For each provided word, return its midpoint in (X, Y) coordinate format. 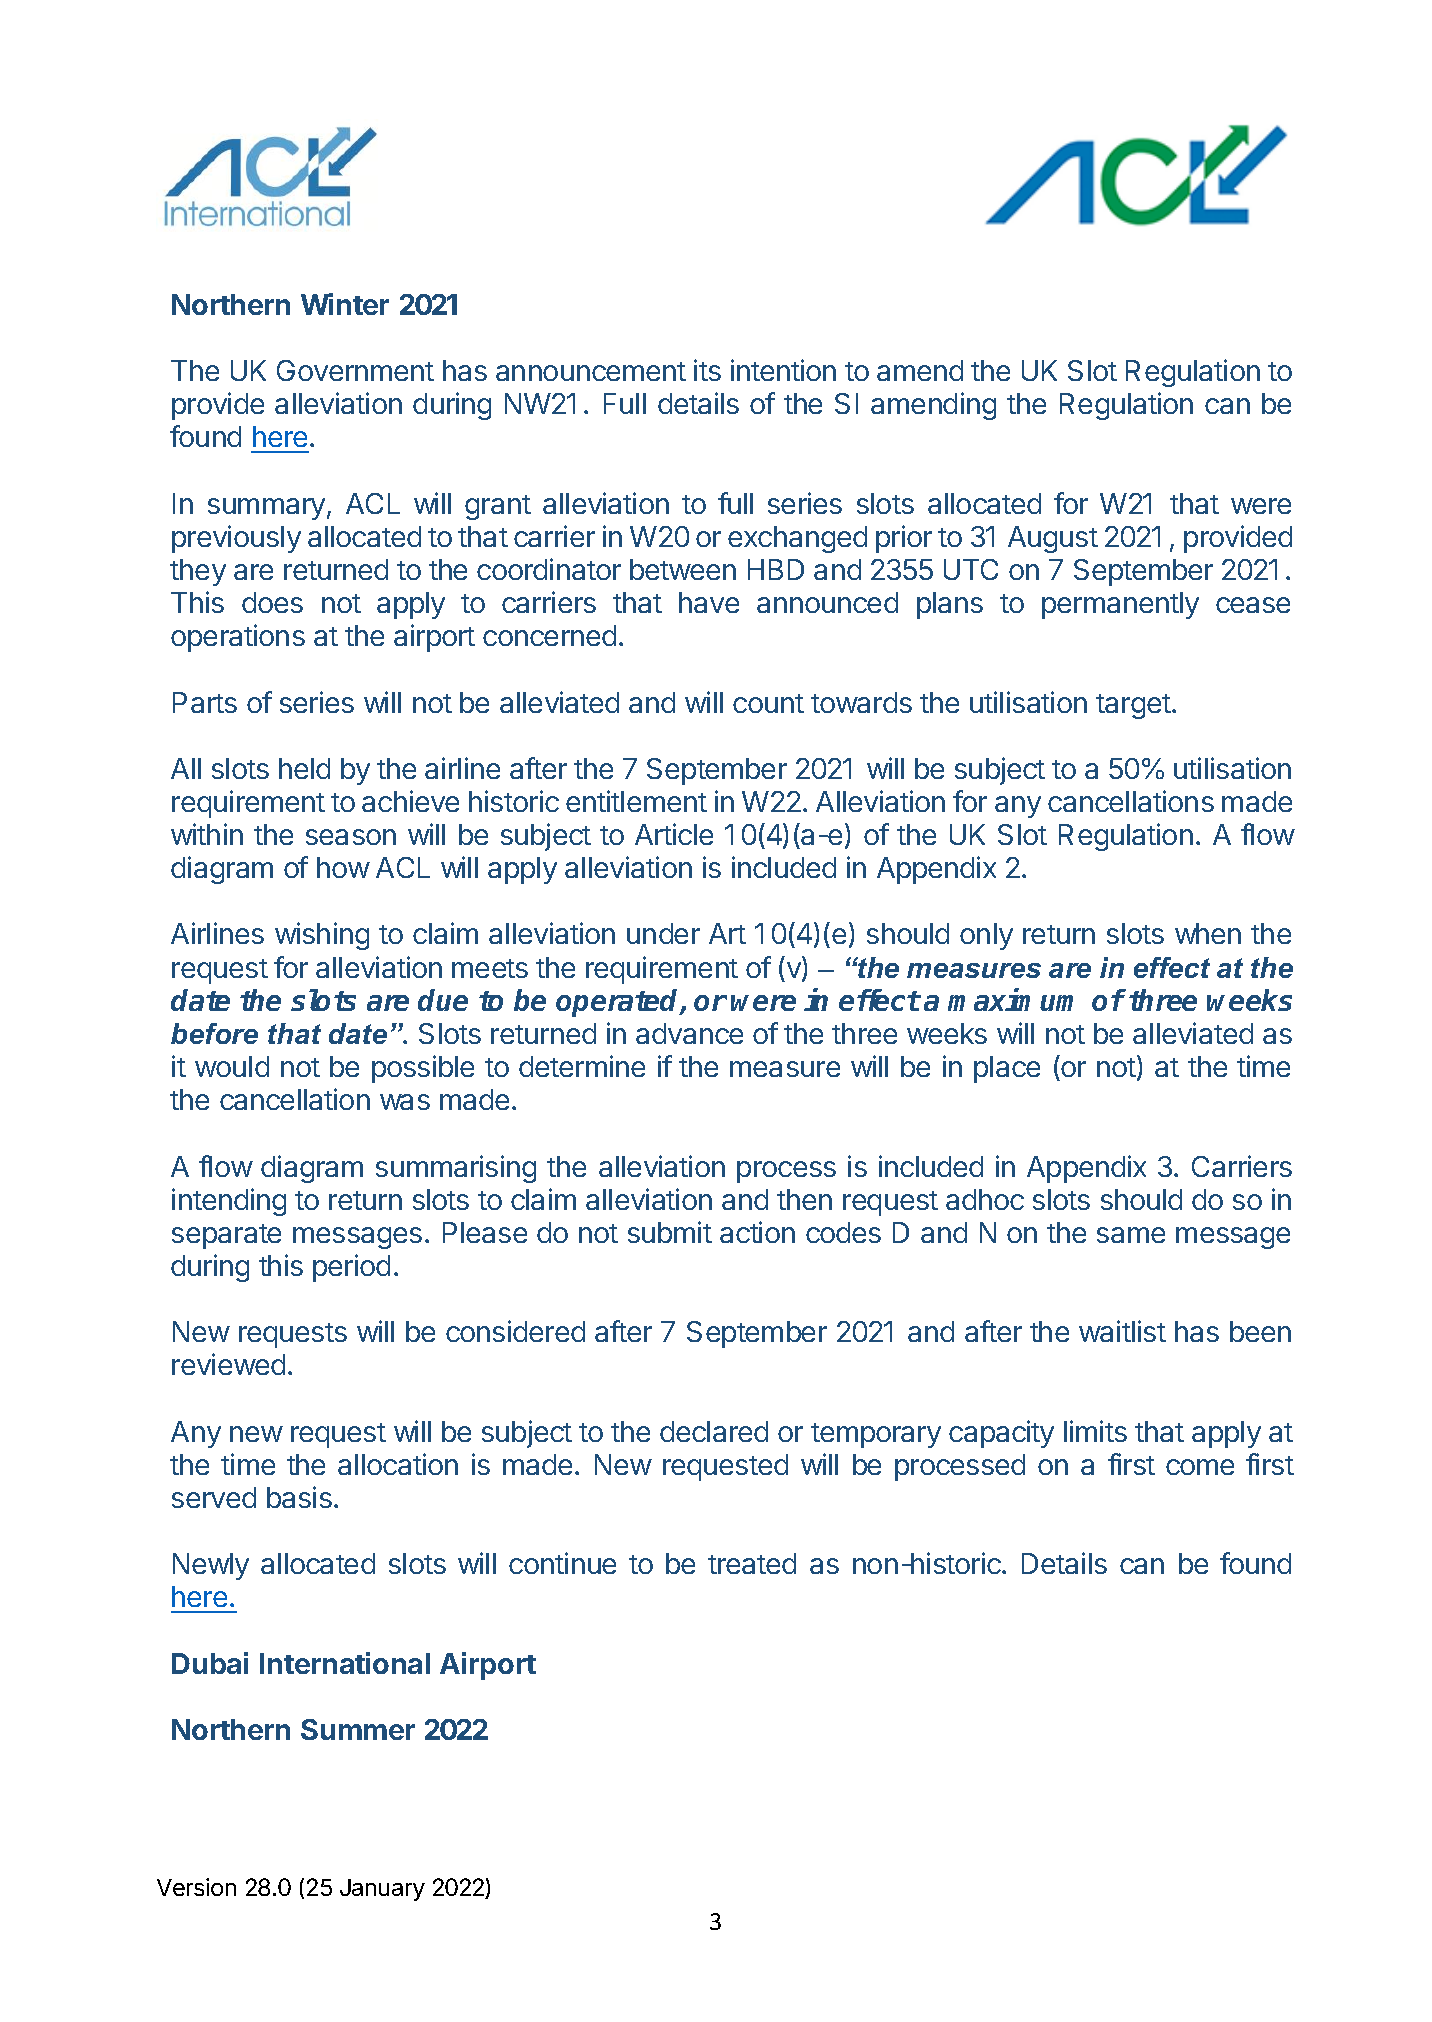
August (1053, 539)
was (405, 1102)
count (768, 703)
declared (714, 1431)
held (304, 768)
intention (783, 370)
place (1007, 1069)
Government (355, 370)
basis (299, 1497)
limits (1095, 1431)
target (1133, 706)
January (382, 1890)
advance (689, 1033)
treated (752, 1563)
